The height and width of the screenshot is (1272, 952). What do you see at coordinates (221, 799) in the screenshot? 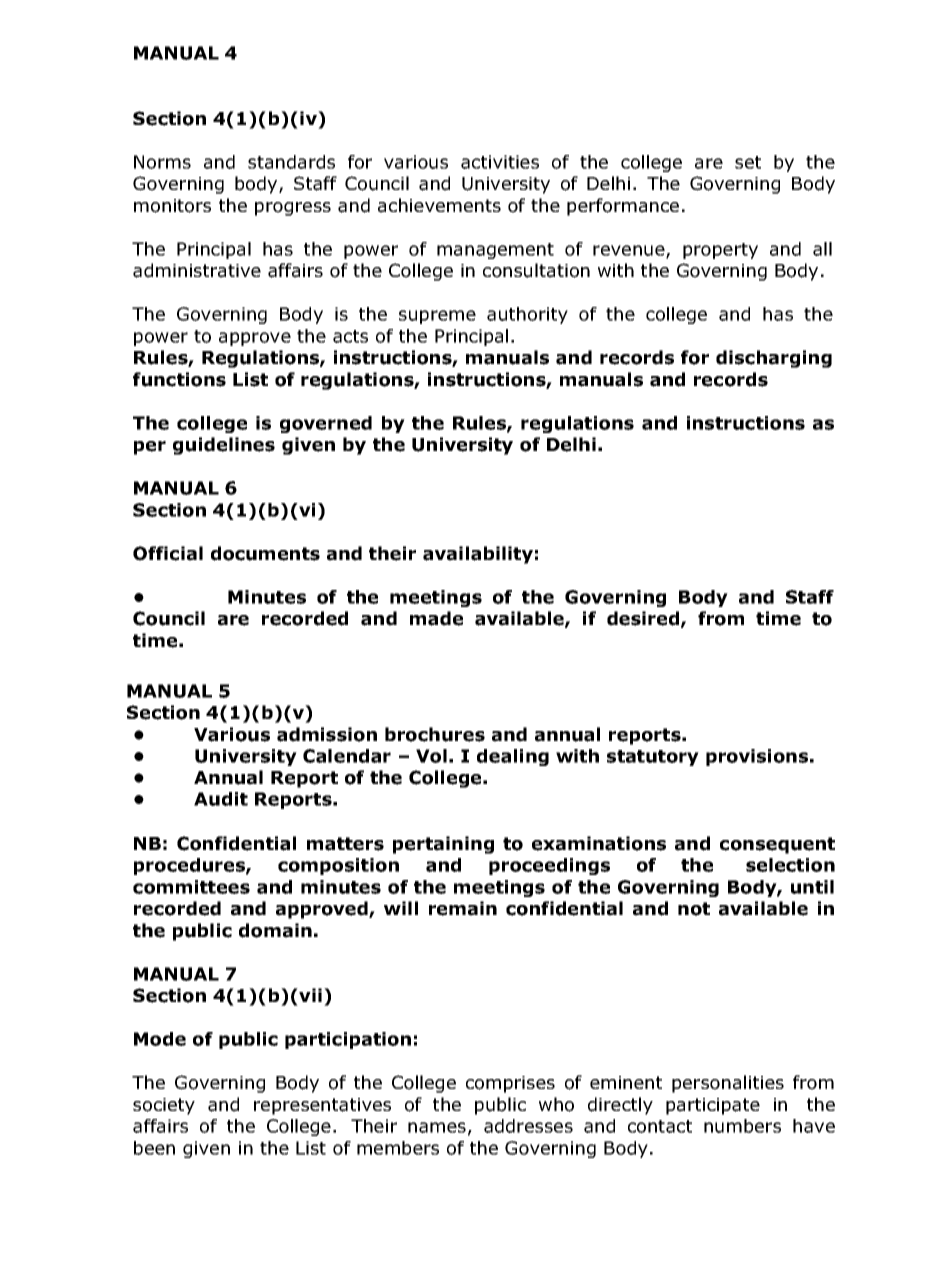
I see `Audit` at bounding box center [221, 799].
